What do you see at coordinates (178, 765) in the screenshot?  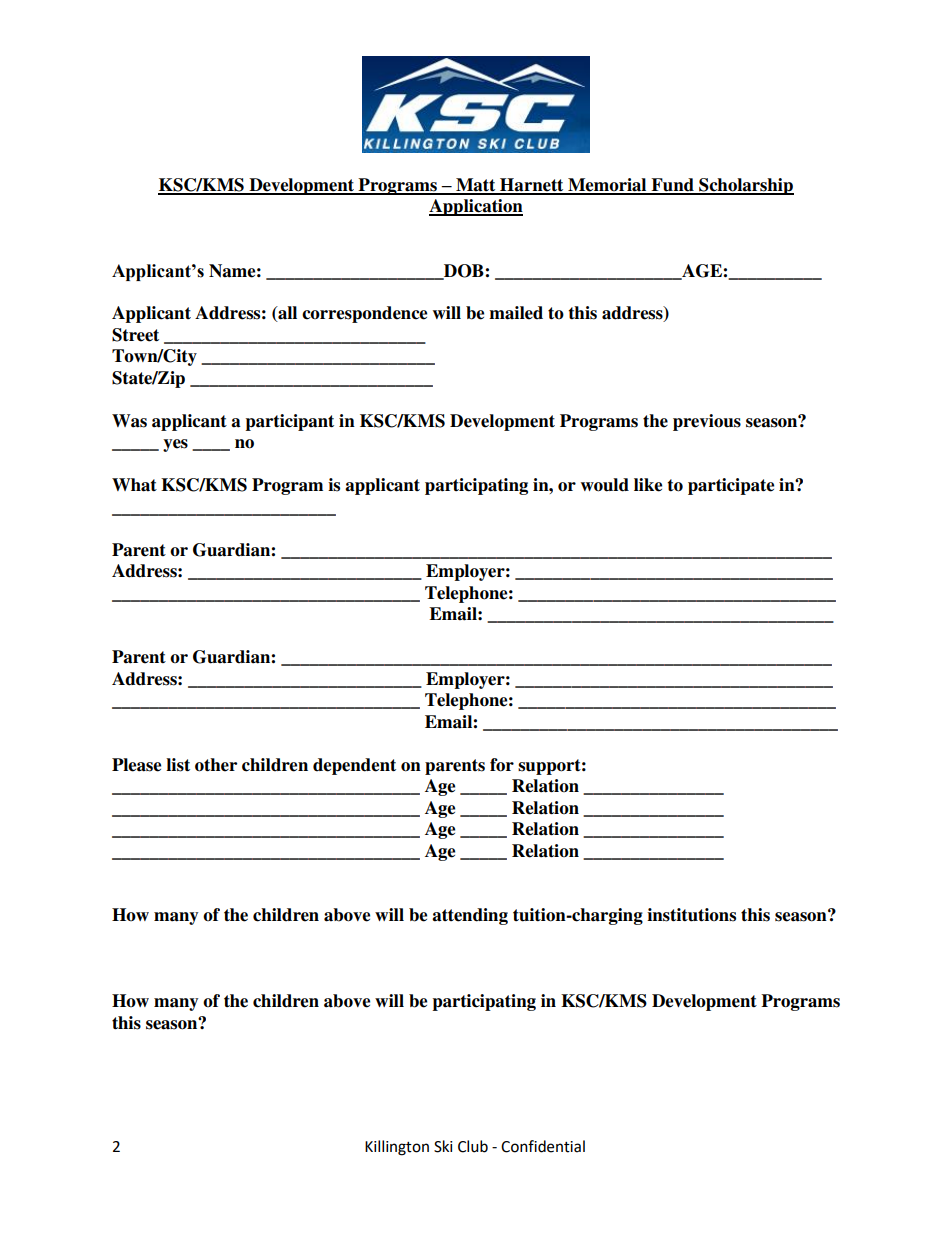 I see `list` at bounding box center [178, 765].
